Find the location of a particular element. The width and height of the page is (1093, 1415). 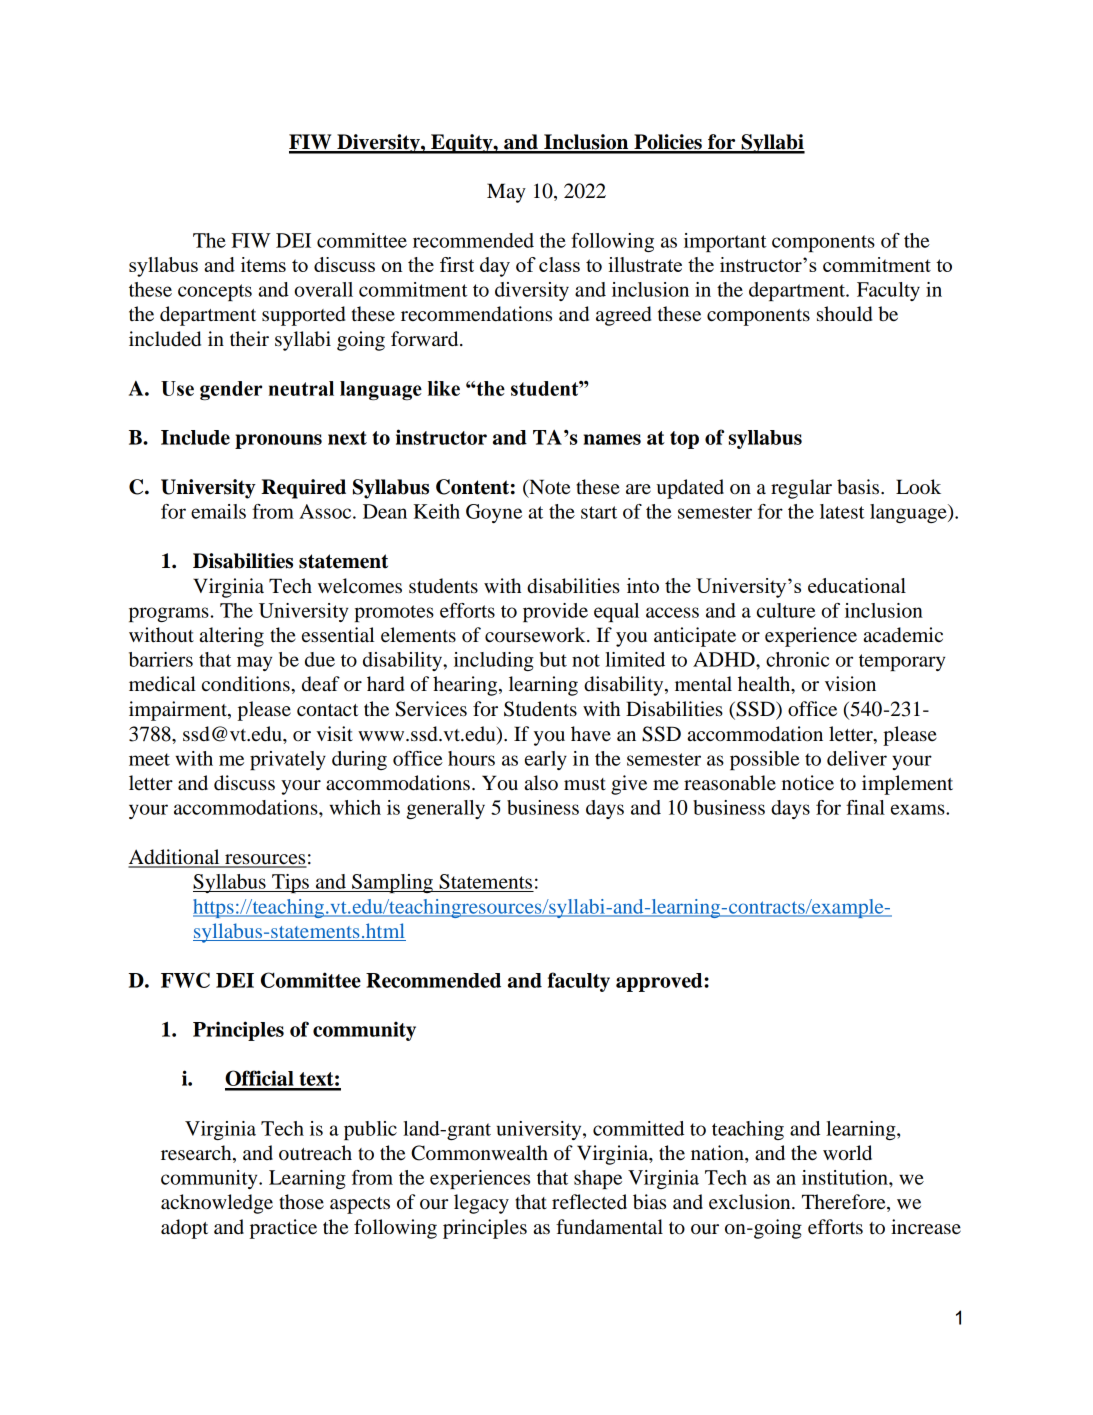

deliver is located at coordinates (857, 758).
